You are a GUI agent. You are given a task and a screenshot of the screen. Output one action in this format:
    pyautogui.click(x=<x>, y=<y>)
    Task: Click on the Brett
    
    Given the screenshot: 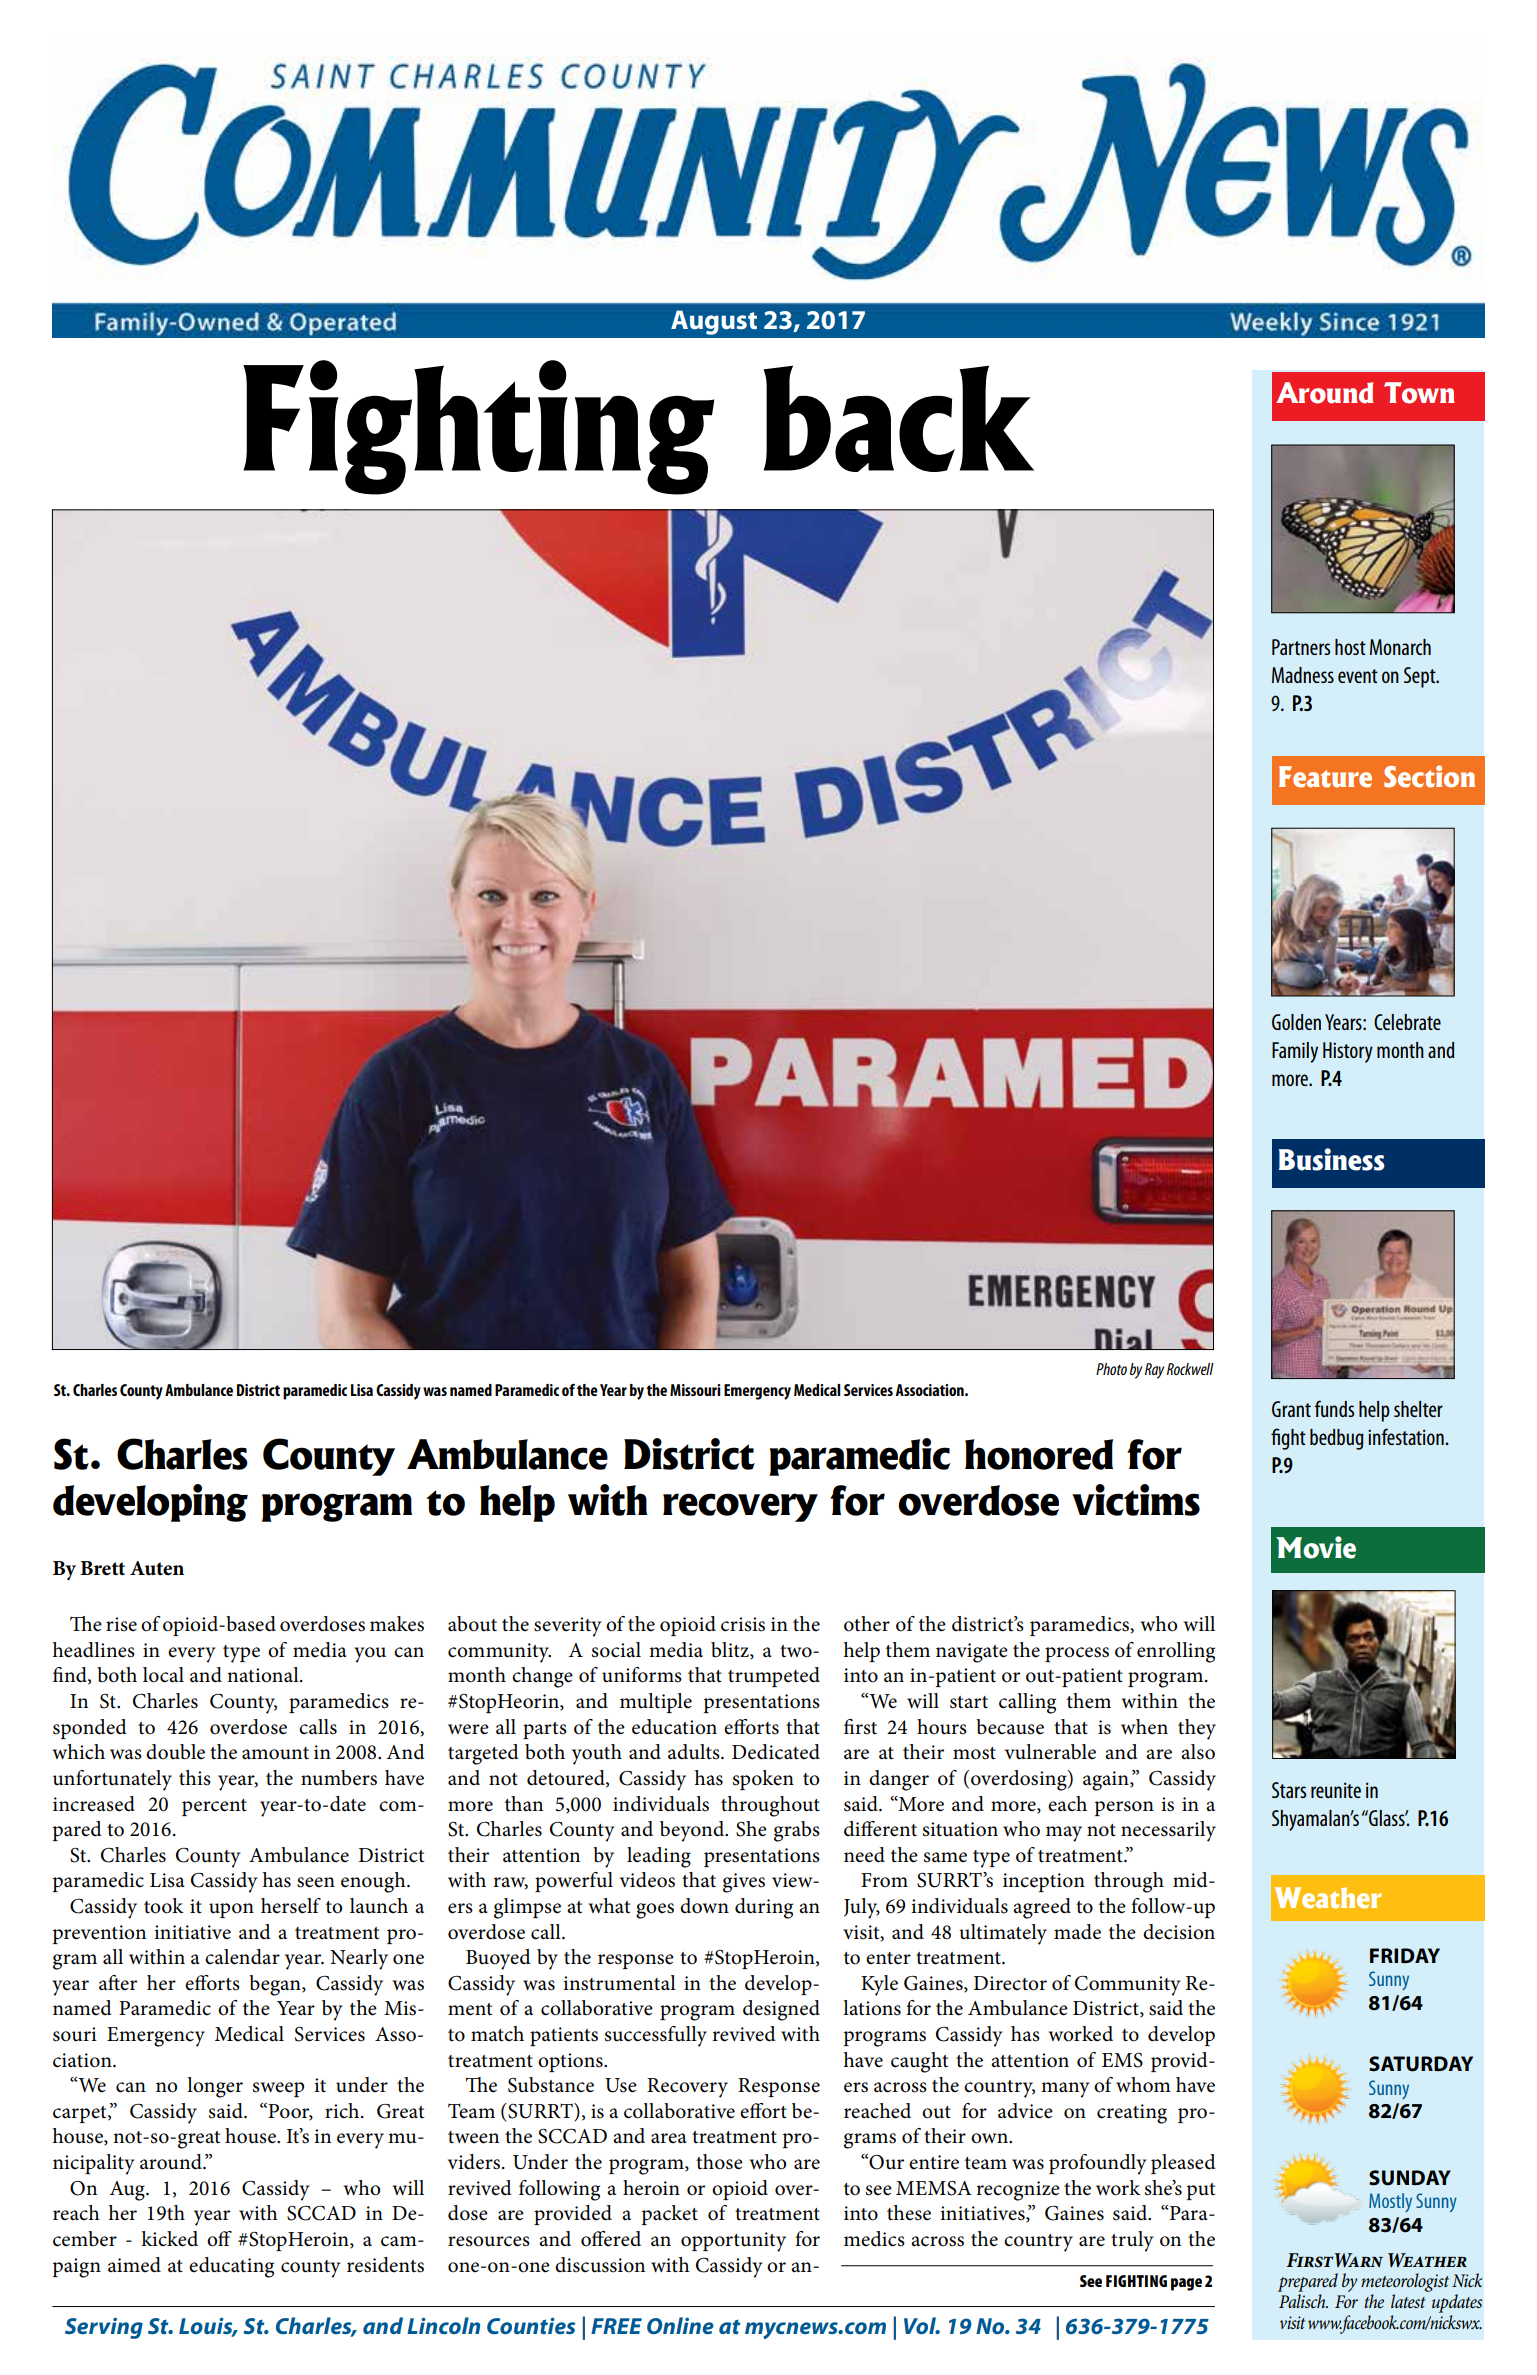 What is the action you would take?
    pyautogui.click(x=102, y=1568)
